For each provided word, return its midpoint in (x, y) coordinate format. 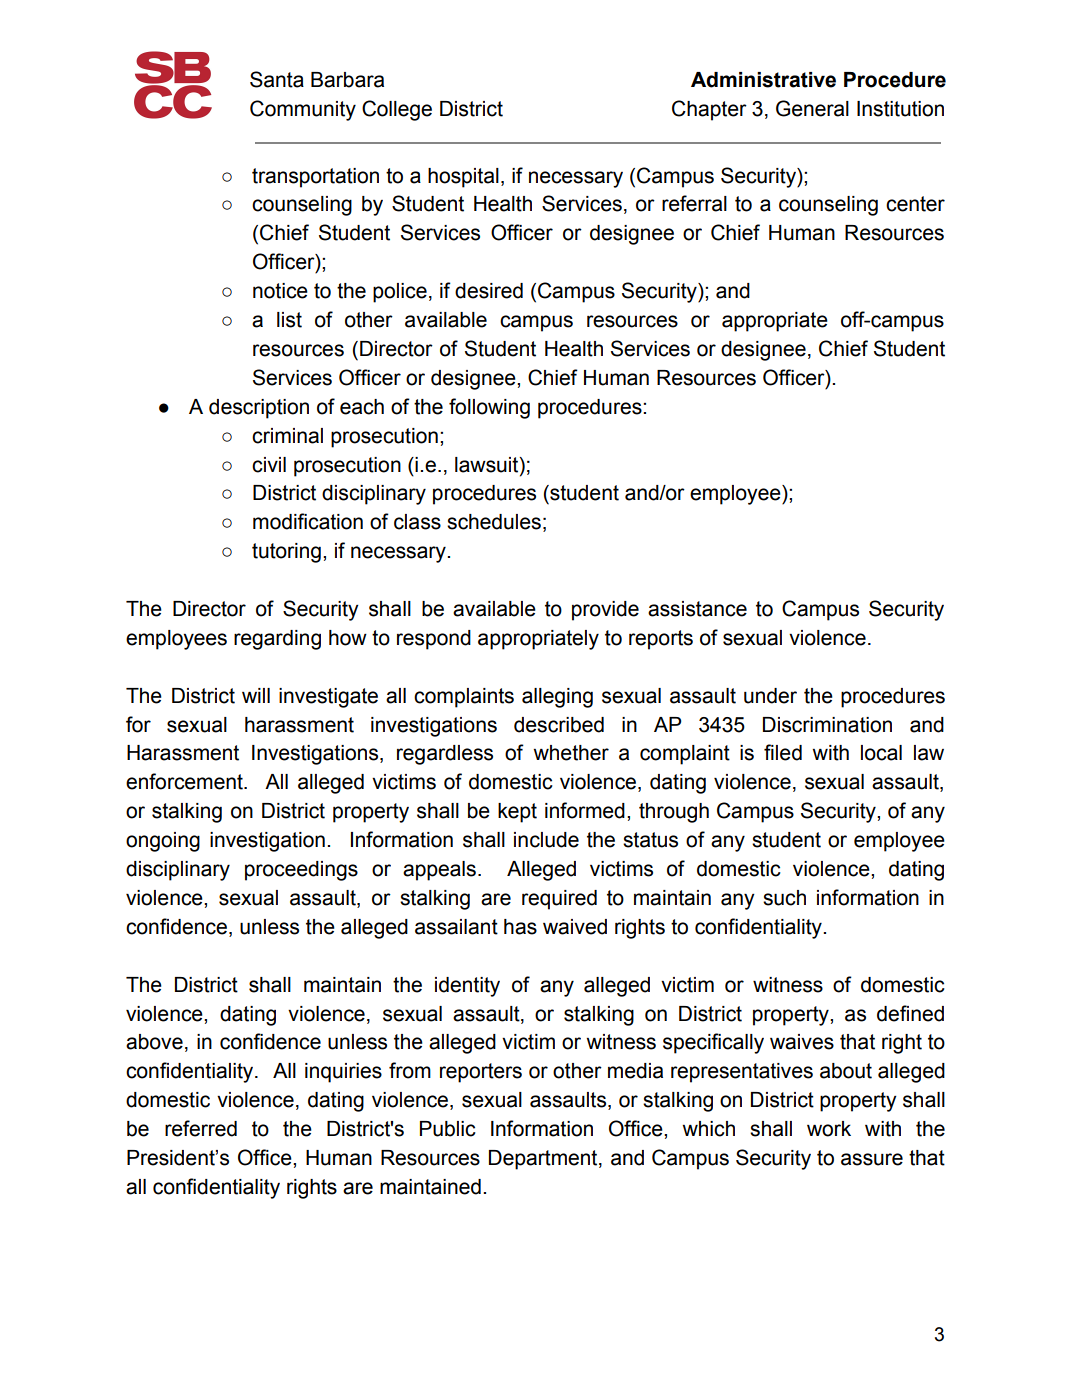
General (812, 108)
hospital (463, 178)
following (489, 408)
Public (448, 1129)
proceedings (301, 871)
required (559, 900)
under (770, 696)
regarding (277, 640)
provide (605, 611)
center (915, 204)
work (829, 1129)
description (259, 409)
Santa (277, 79)
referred (201, 1128)
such (784, 898)
